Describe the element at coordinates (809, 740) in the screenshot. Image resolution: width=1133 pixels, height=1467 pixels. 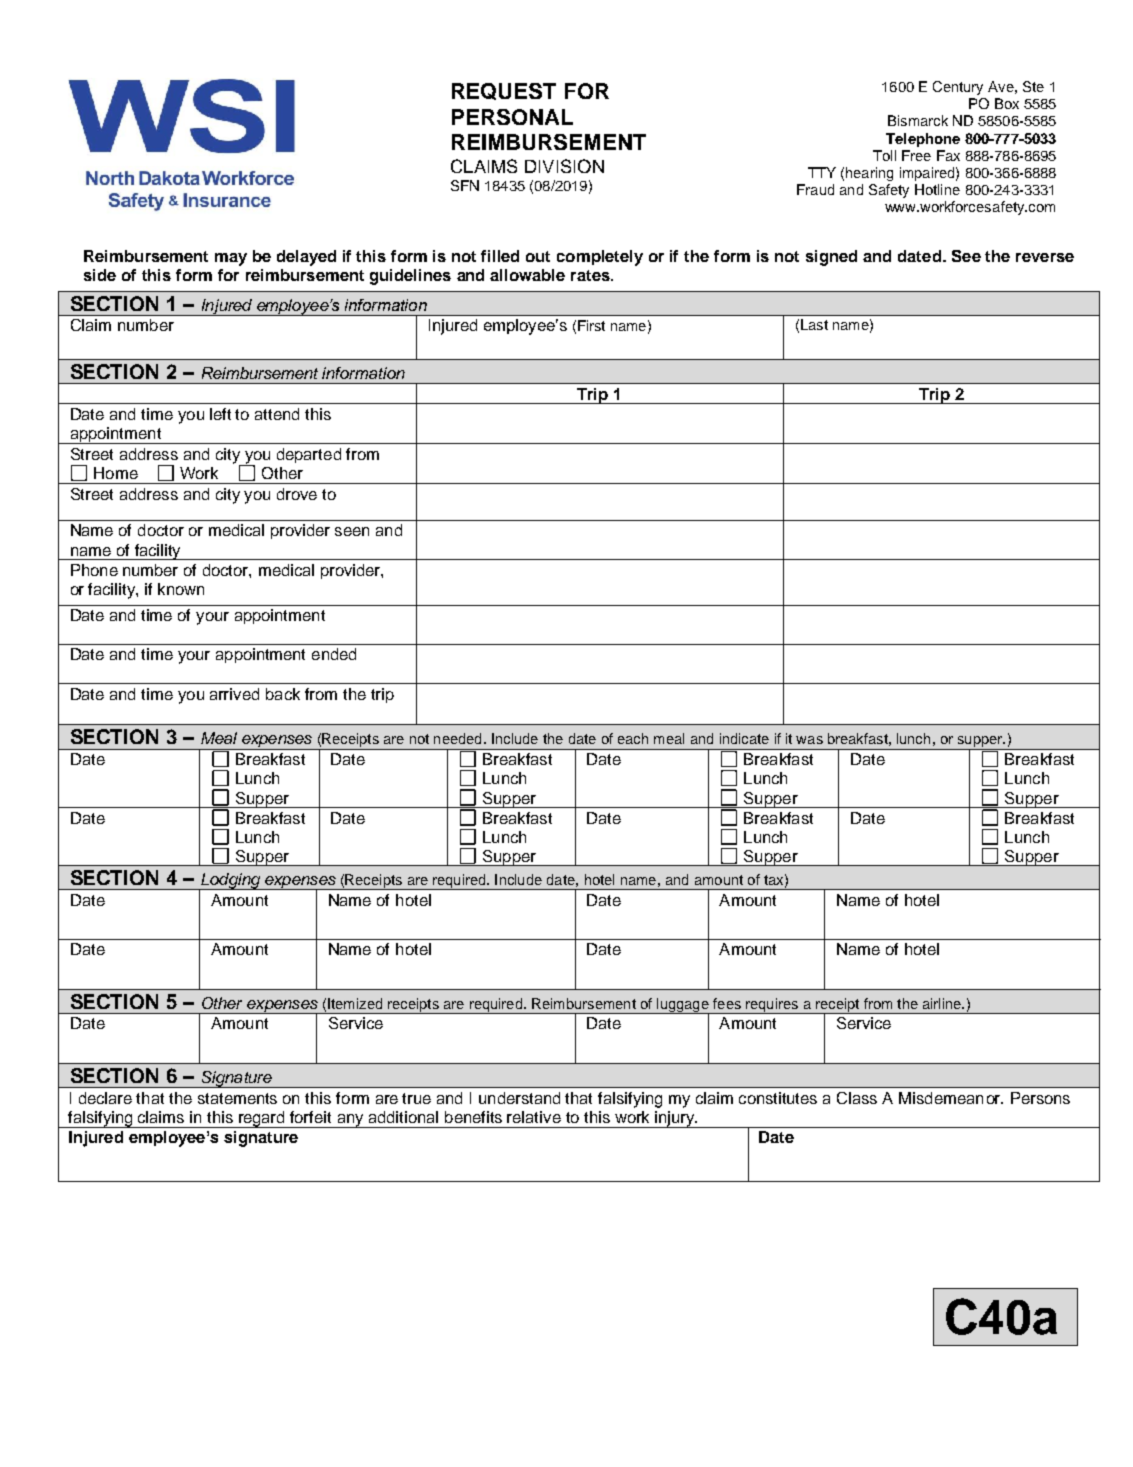
I see `was` at that location.
